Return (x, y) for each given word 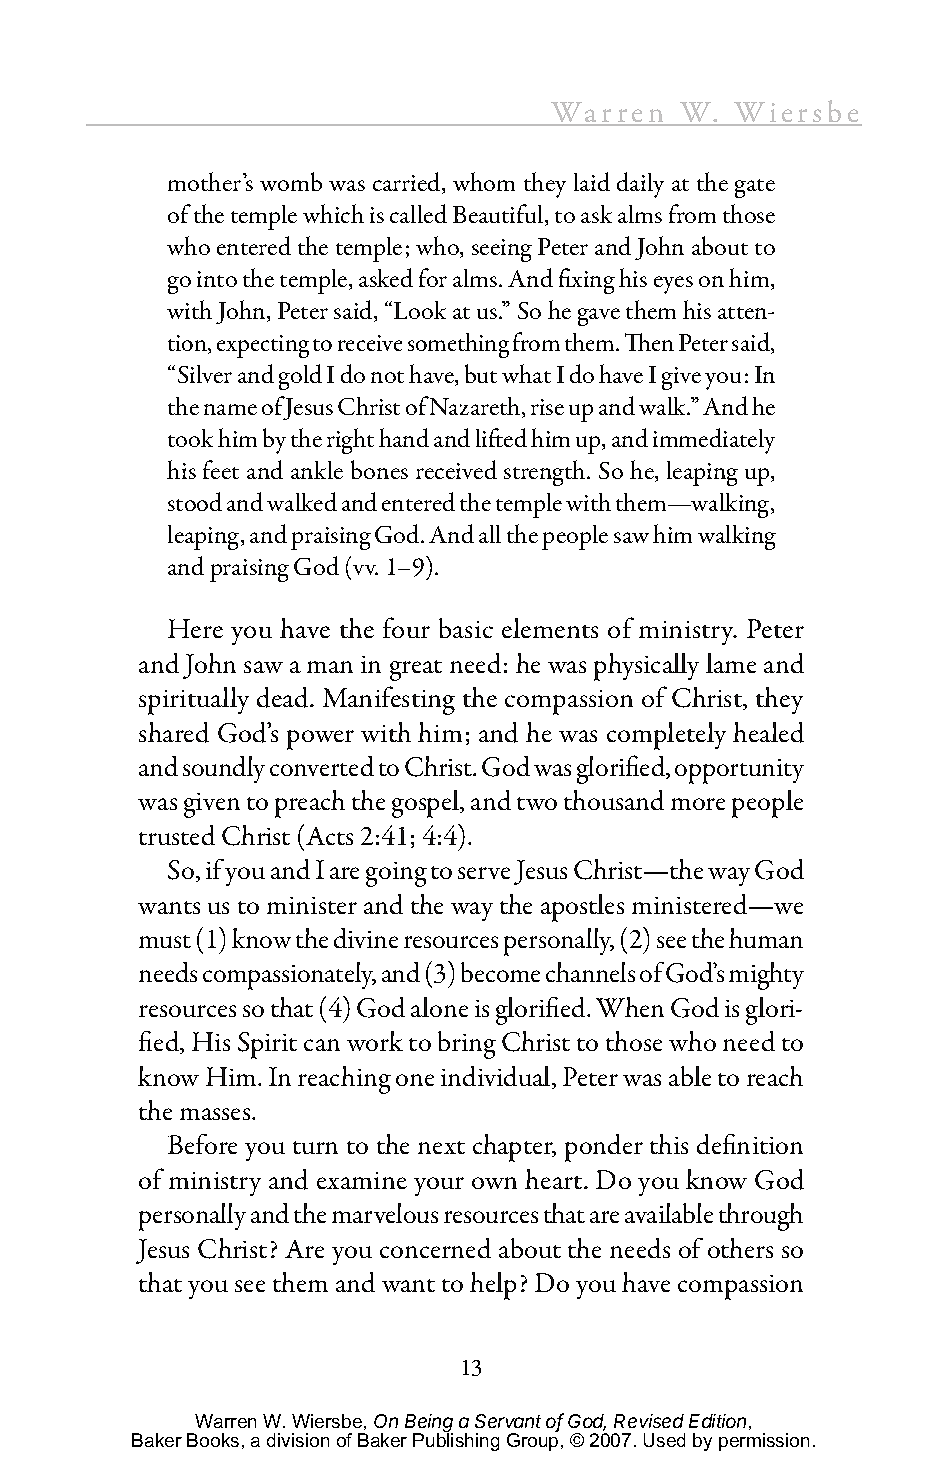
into (217, 279)
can (322, 1045)
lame (731, 663)
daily (640, 185)
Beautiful (499, 215)
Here (195, 628)
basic (466, 628)
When (630, 1007)
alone (439, 1007)
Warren (225, 1421)
